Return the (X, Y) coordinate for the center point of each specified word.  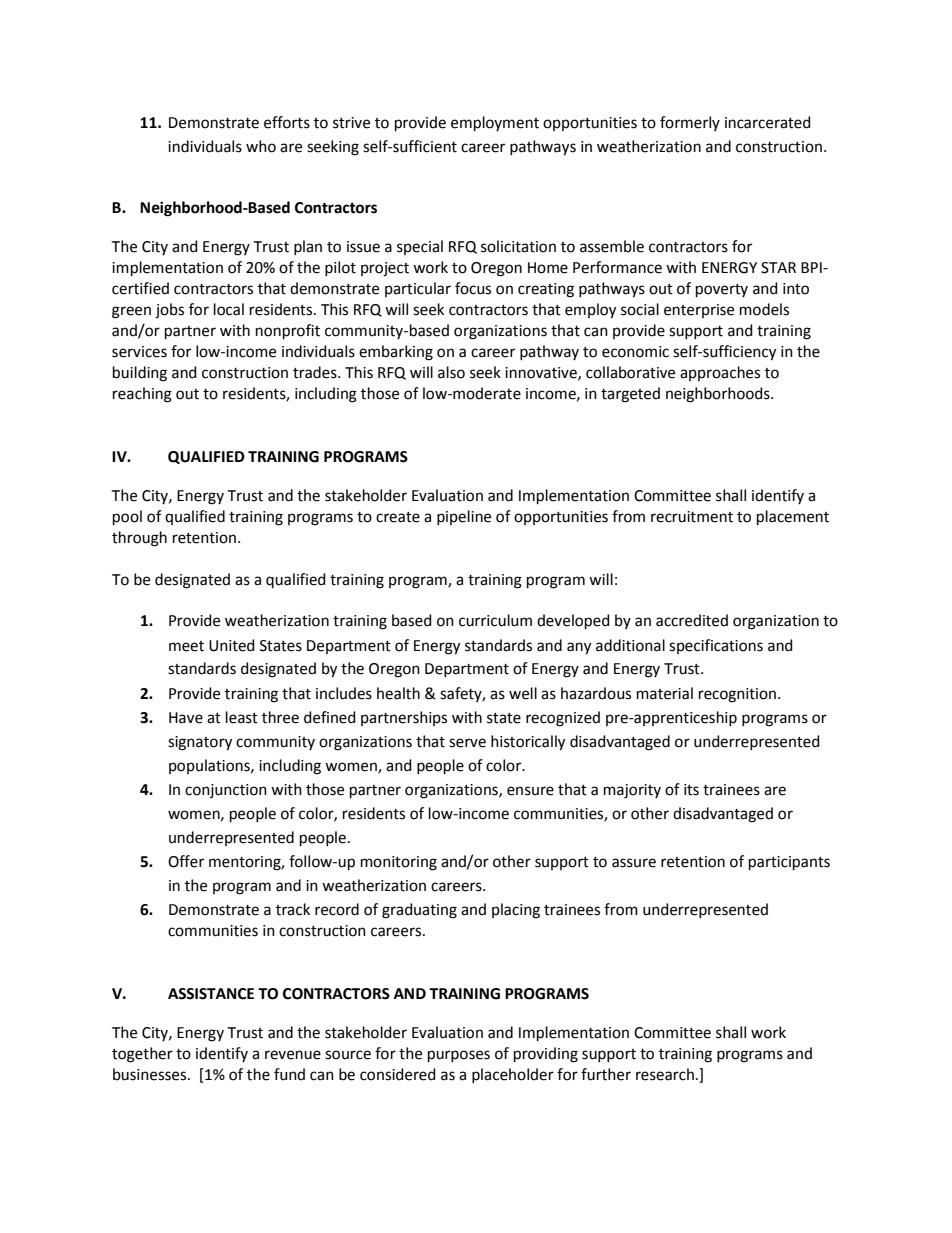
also (451, 372)
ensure (530, 791)
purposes (459, 1056)
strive (351, 123)
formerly (690, 123)
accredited (692, 620)
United (232, 645)
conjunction (226, 791)
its (691, 790)
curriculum (495, 620)
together (142, 1055)
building (140, 374)
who (261, 146)
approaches (720, 373)
